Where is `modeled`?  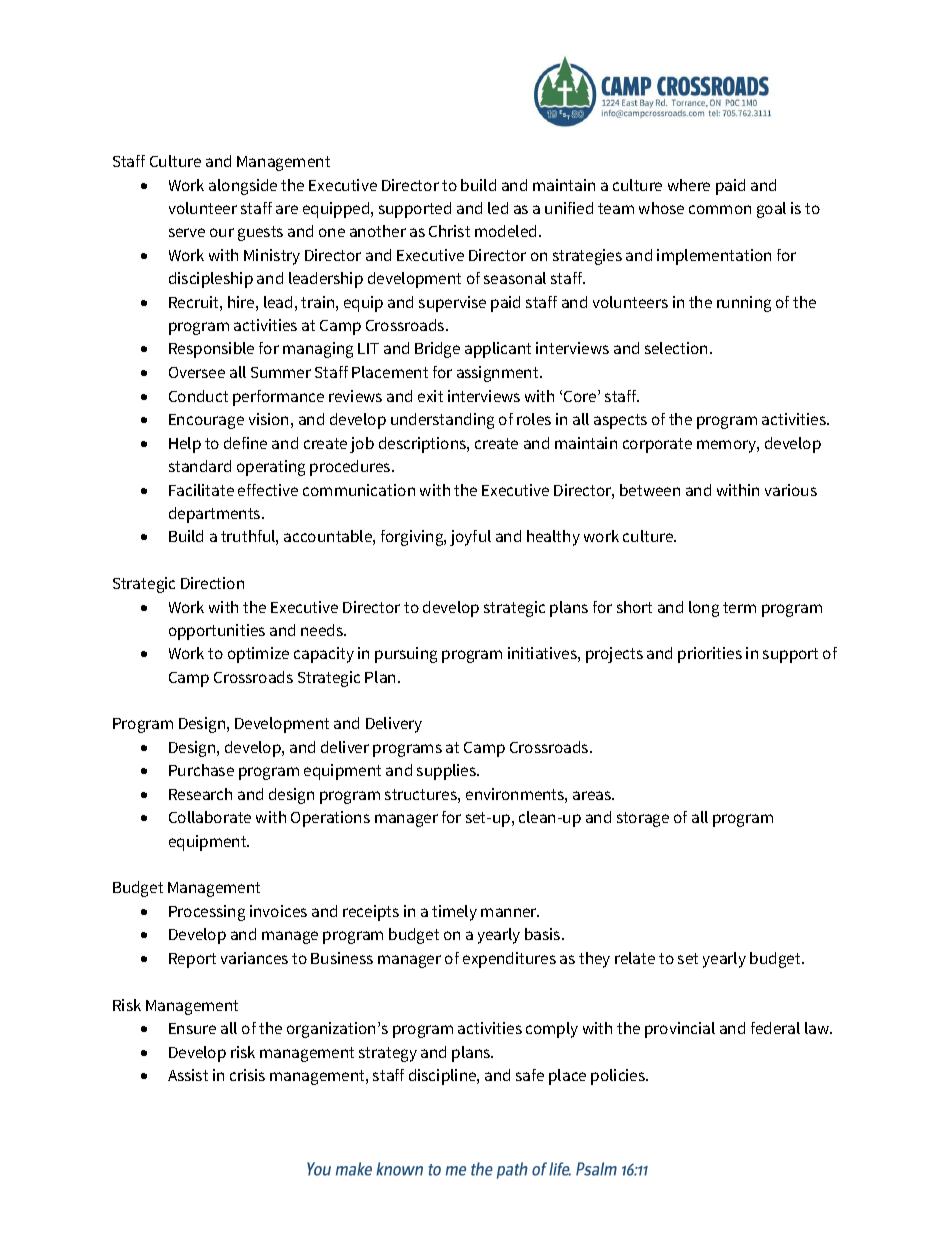 modeled is located at coordinates (505, 231).
